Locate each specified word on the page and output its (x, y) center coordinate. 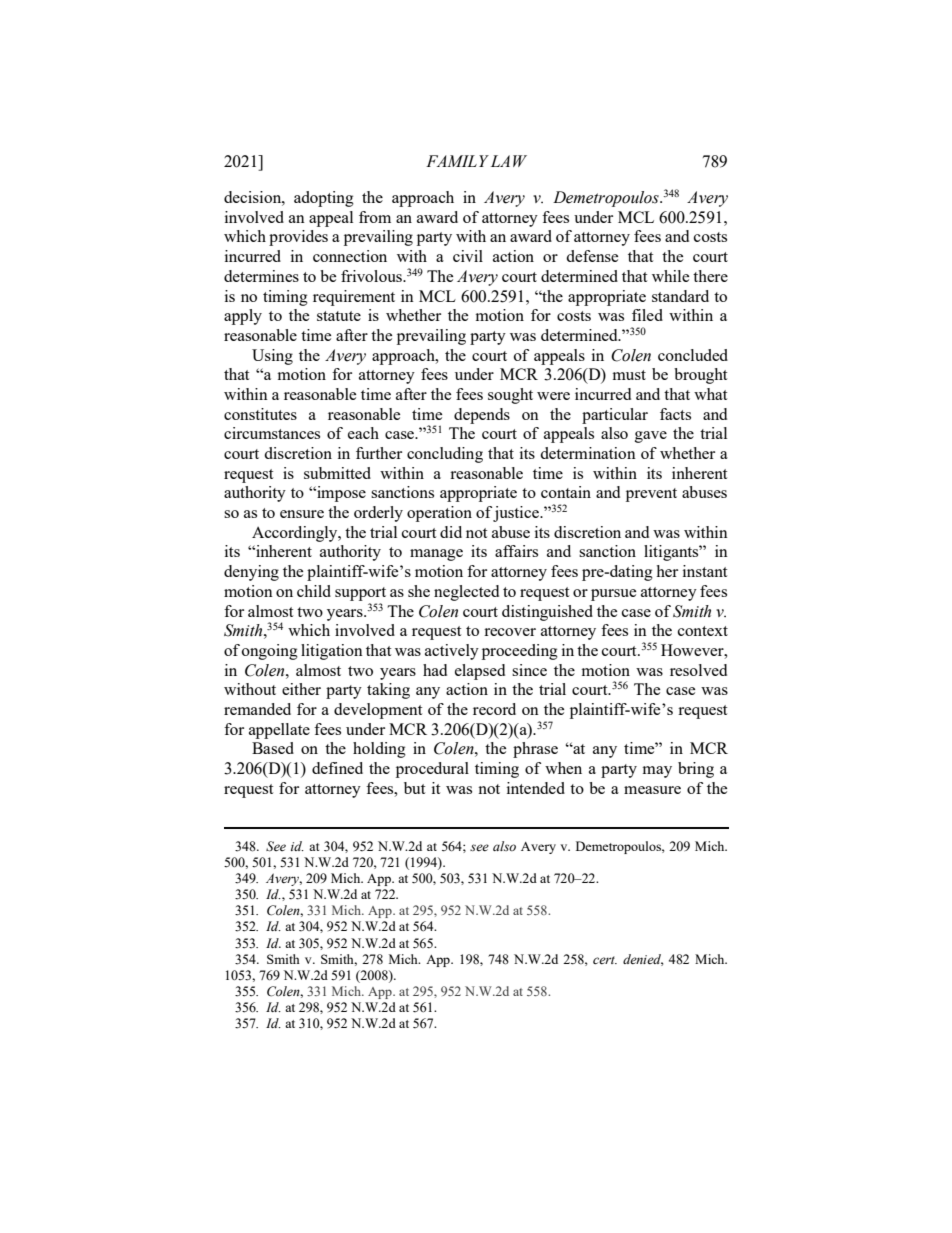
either (301, 689)
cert (605, 960)
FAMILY (457, 161)
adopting (324, 199)
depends (482, 416)
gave (651, 437)
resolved (698, 670)
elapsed (480, 672)
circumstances (272, 433)
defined (337, 768)
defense (592, 256)
